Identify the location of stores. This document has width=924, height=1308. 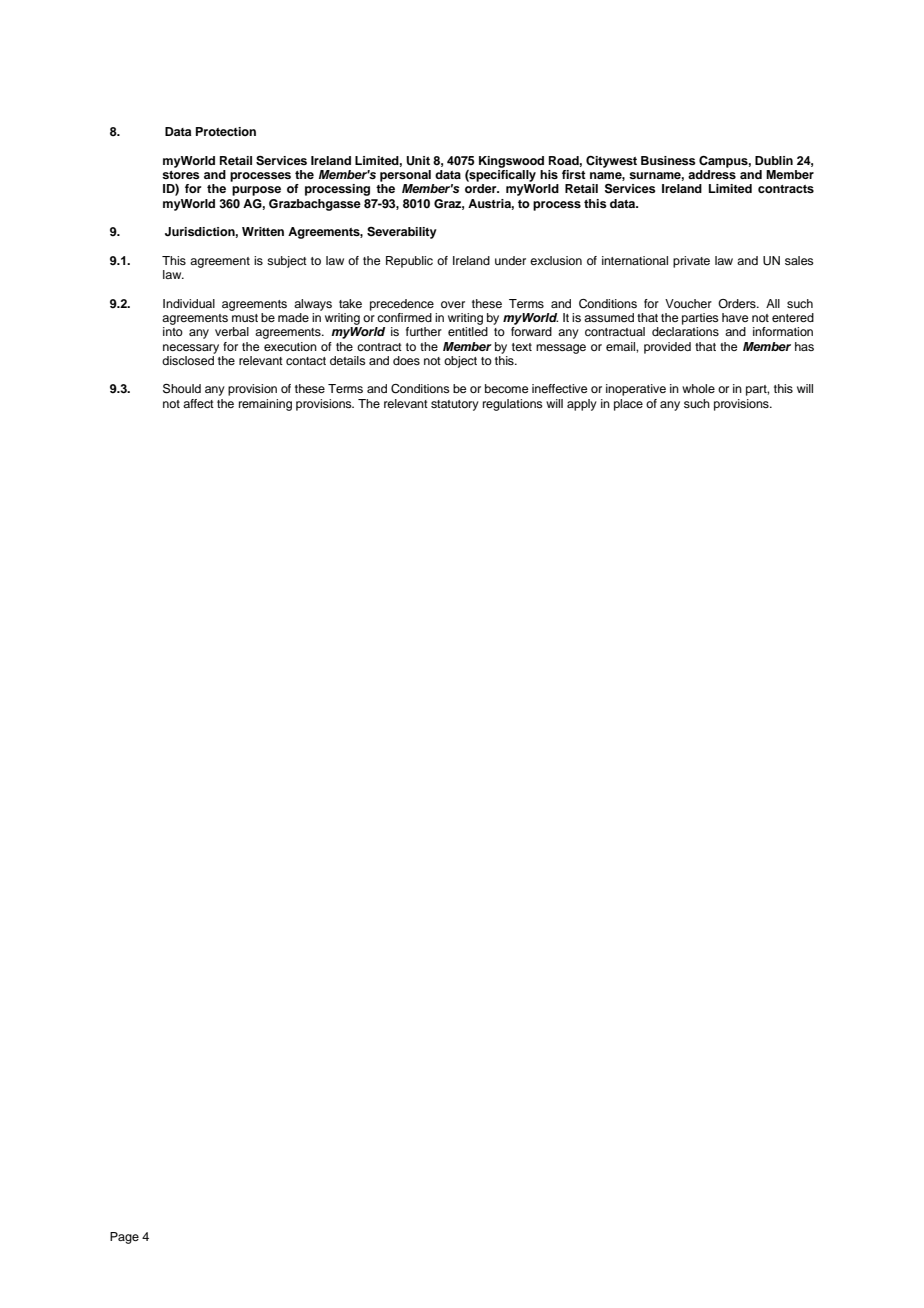
(181, 175).
